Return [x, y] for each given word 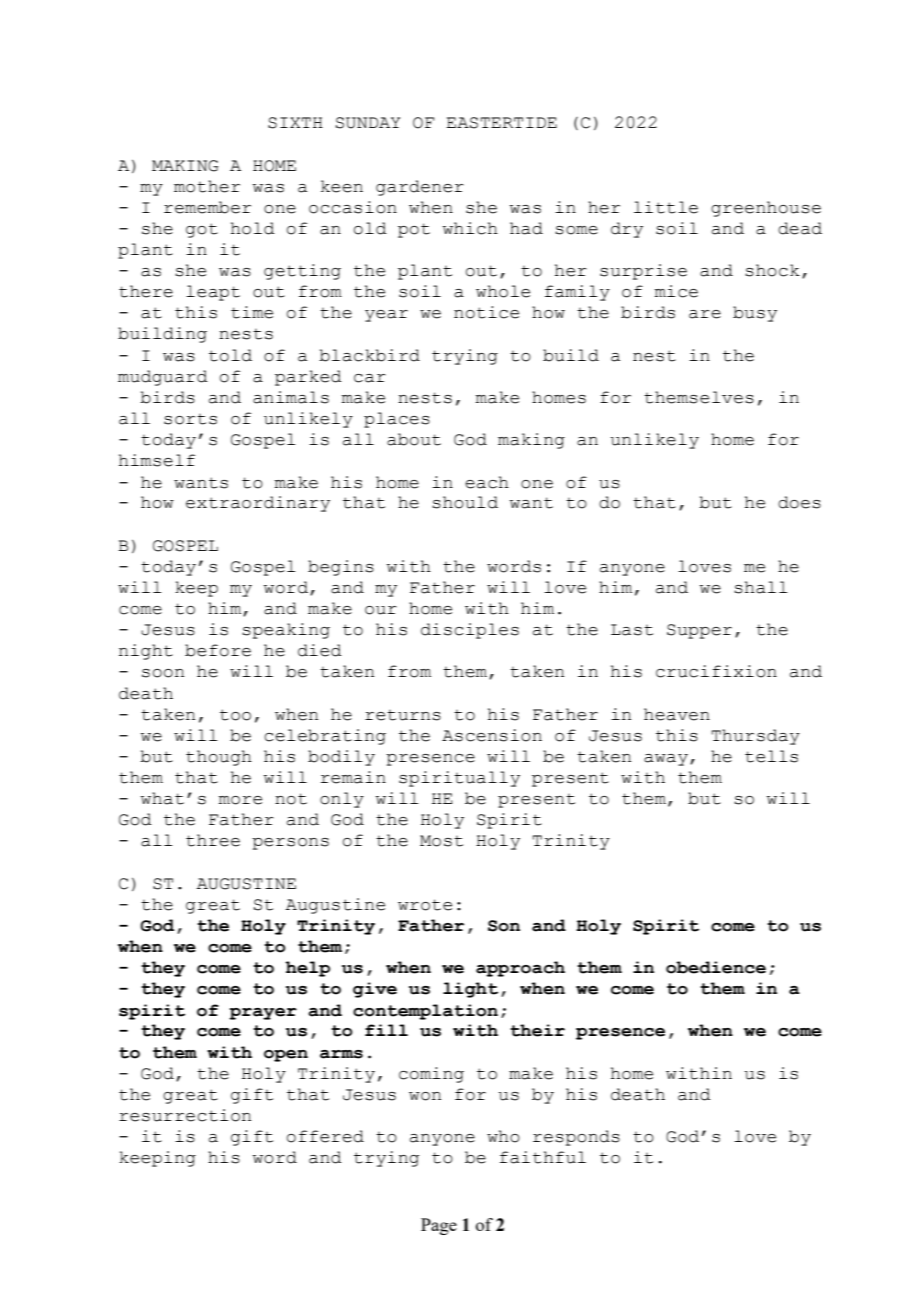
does [799, 502]
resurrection [185, 1115]
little [666, 207]
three [213, 840]
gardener [420, 188]
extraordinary [258, 504]
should [465, 502]
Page [439, 1226]
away [666, 760]
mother [207, 186]
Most [441, 841]
